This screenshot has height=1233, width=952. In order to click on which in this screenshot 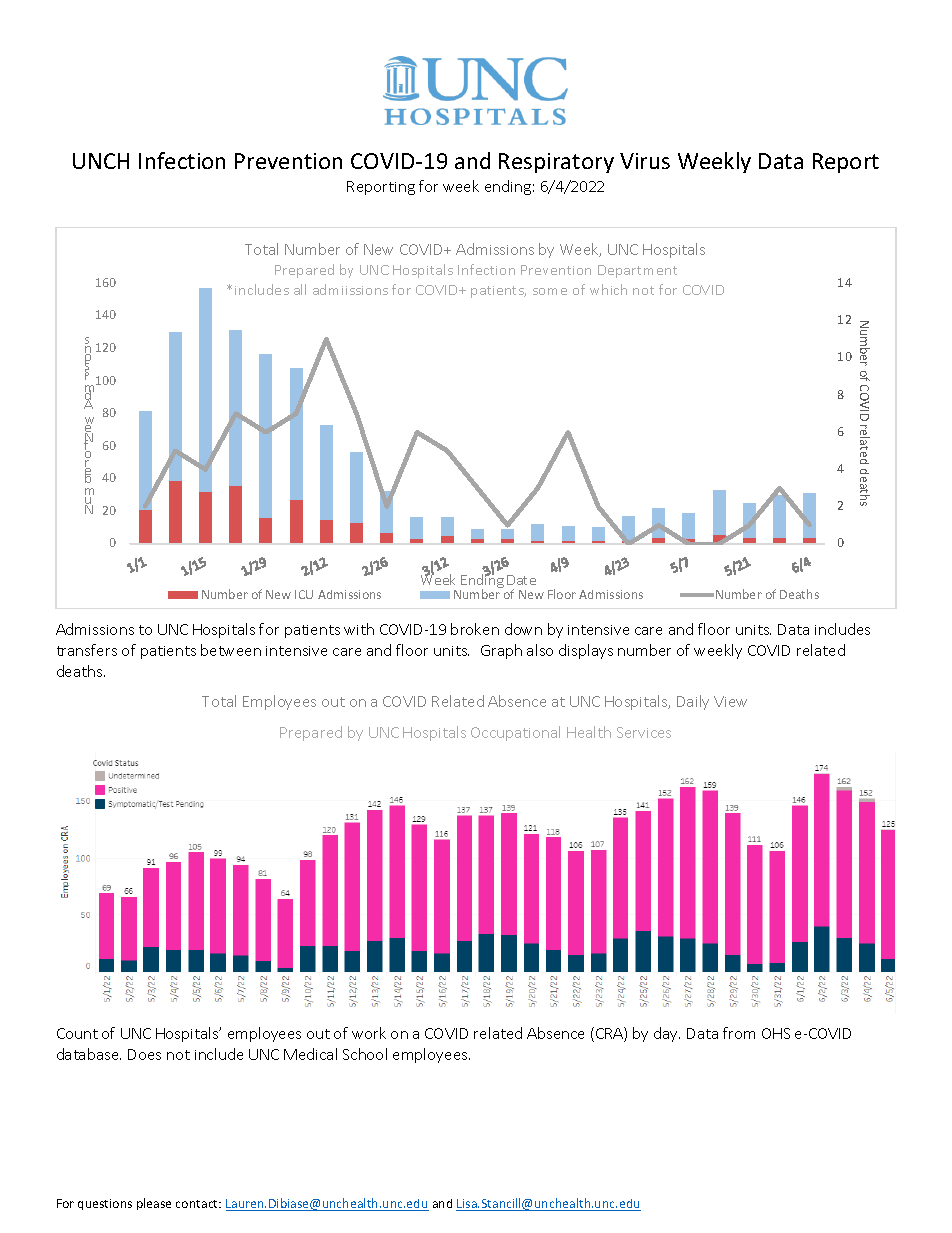, I will do `click(608, 289)`.
